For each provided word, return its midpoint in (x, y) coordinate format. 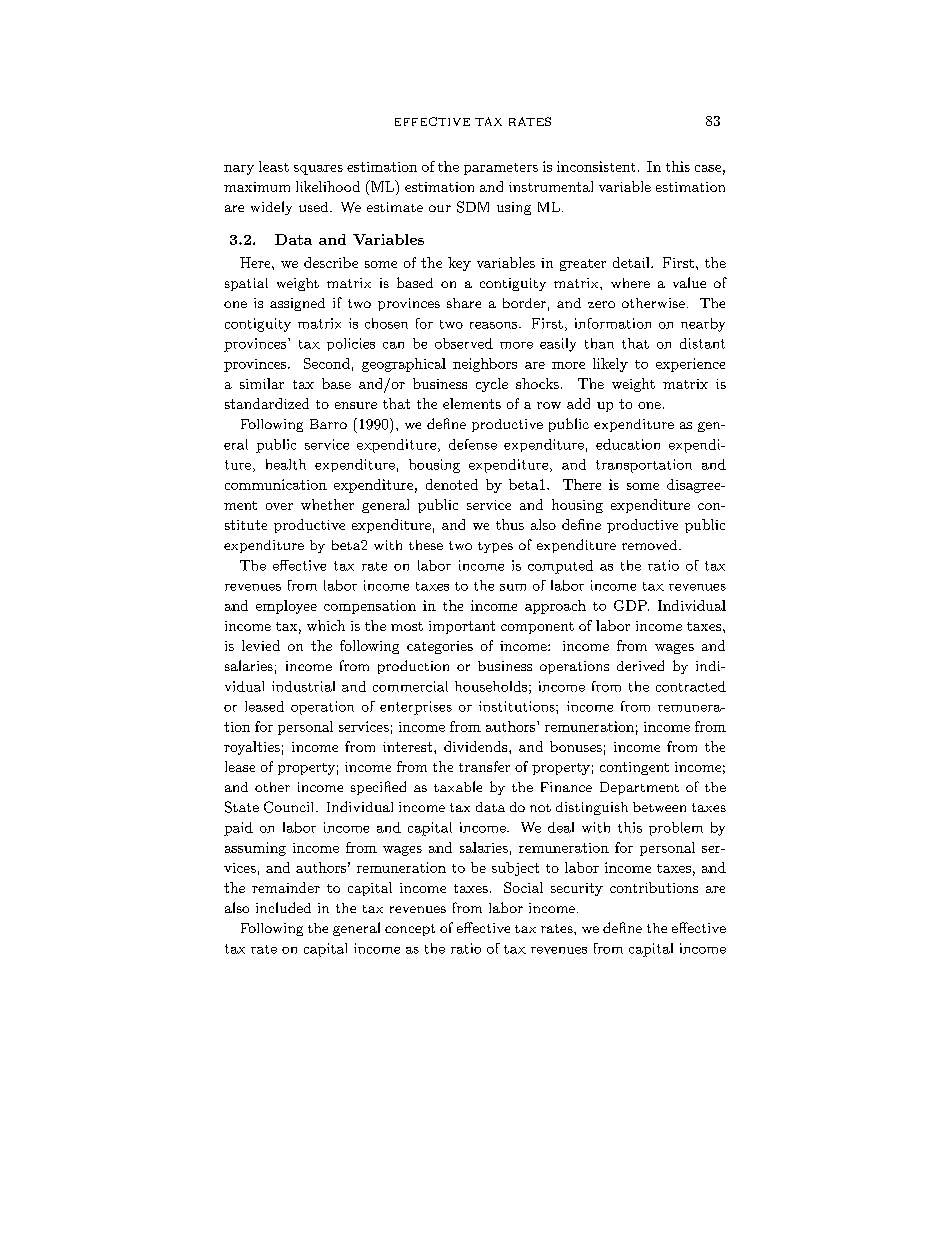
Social (523, 887)
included (283, 907)
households (491, 686)
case (708, 168)
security (577, 889)
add (578, 403)
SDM (473, 207)
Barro (328, 424)
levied (261, 645)
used (315, 207)
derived (640, 665)
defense (473, 444)
